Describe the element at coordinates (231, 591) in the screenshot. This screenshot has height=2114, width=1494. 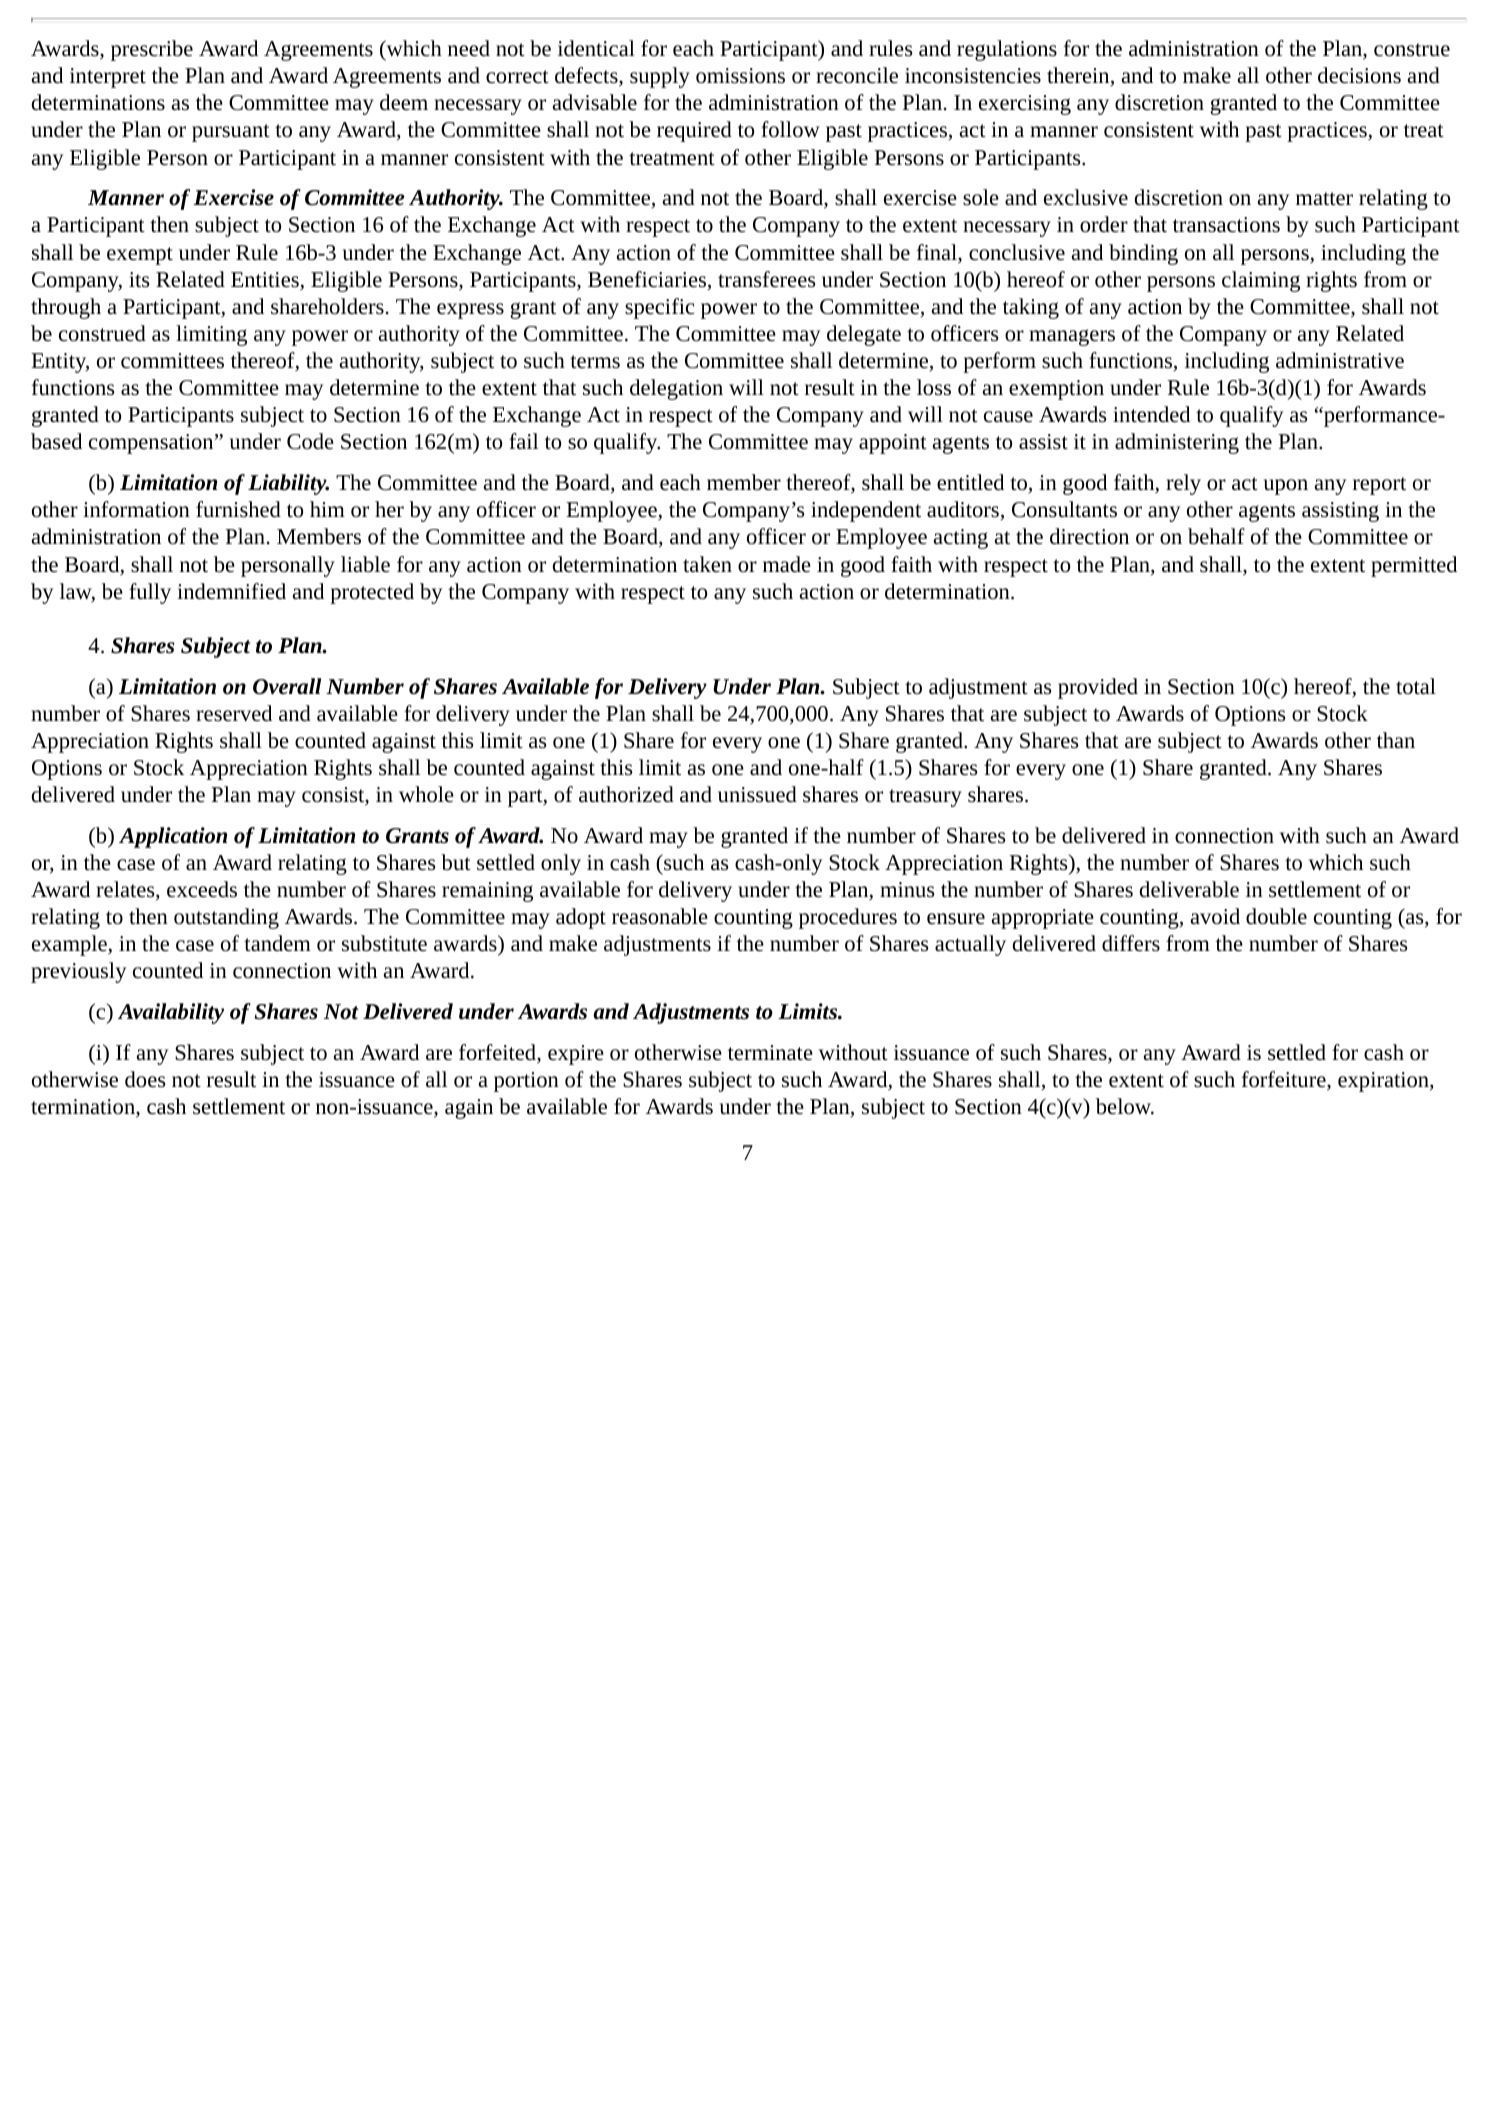
I see `indemnified` at that location.
